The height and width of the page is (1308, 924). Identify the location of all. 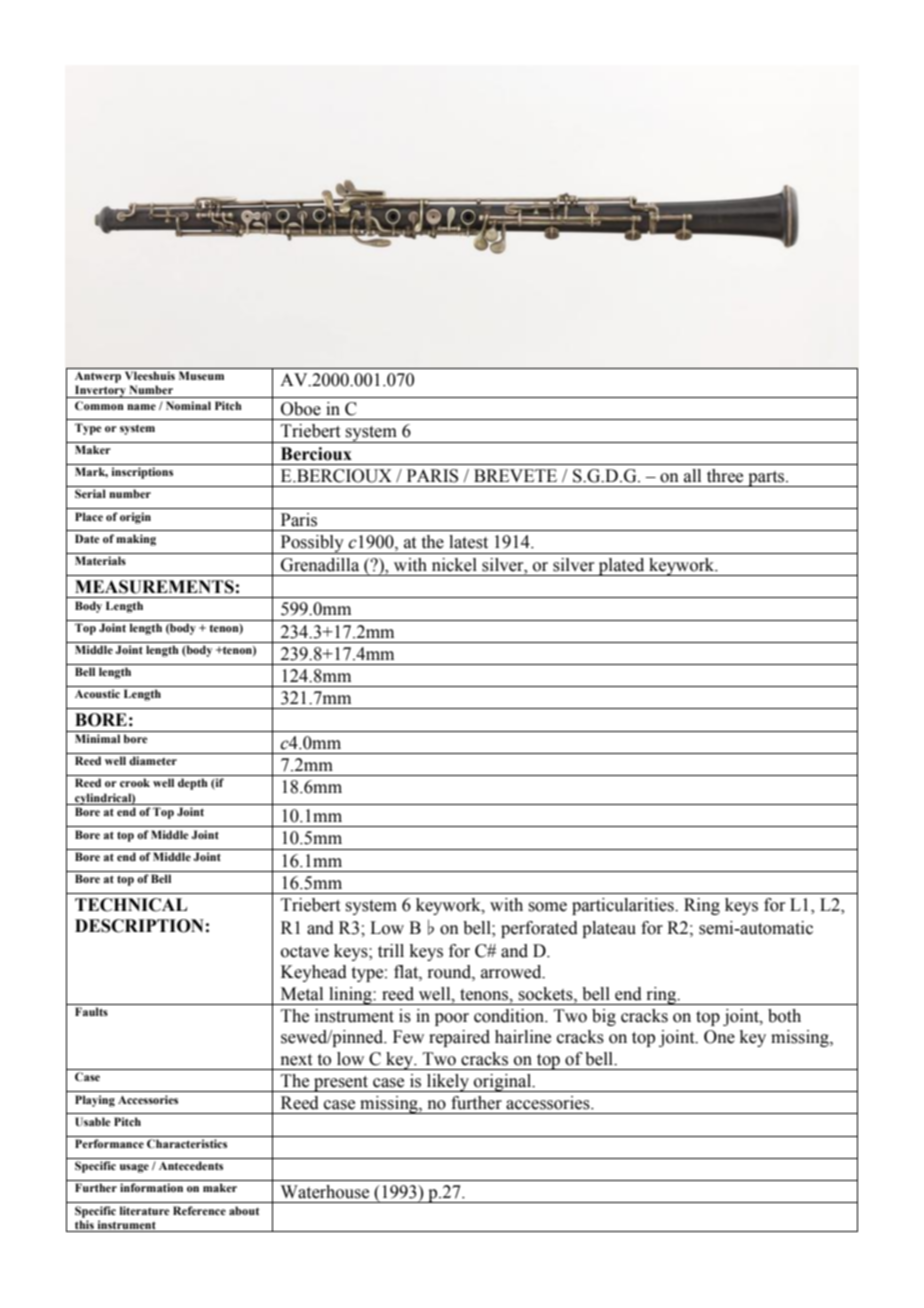
(692, 476).
